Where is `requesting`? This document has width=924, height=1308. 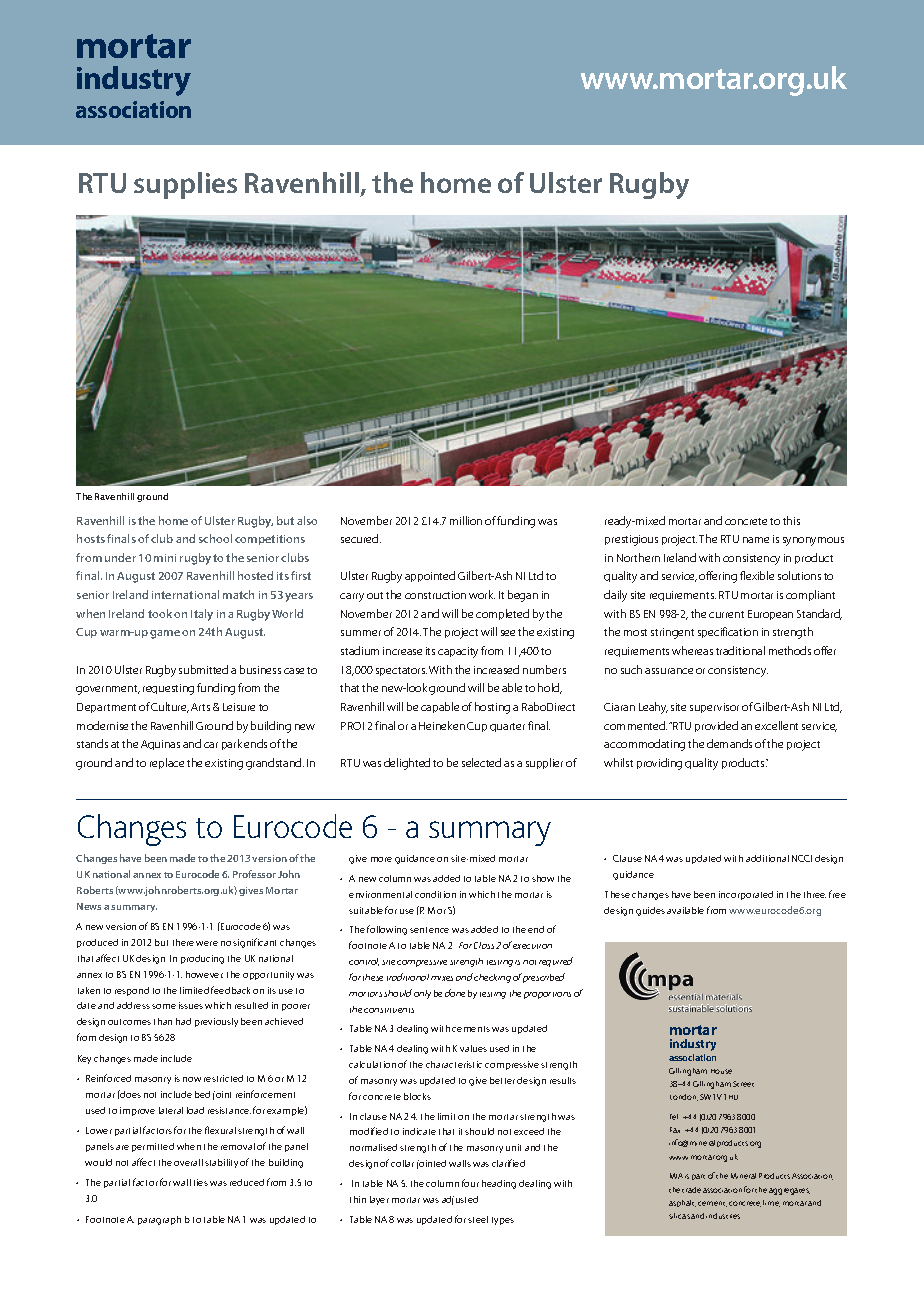
requesting is located at coordinates (168, 689).
